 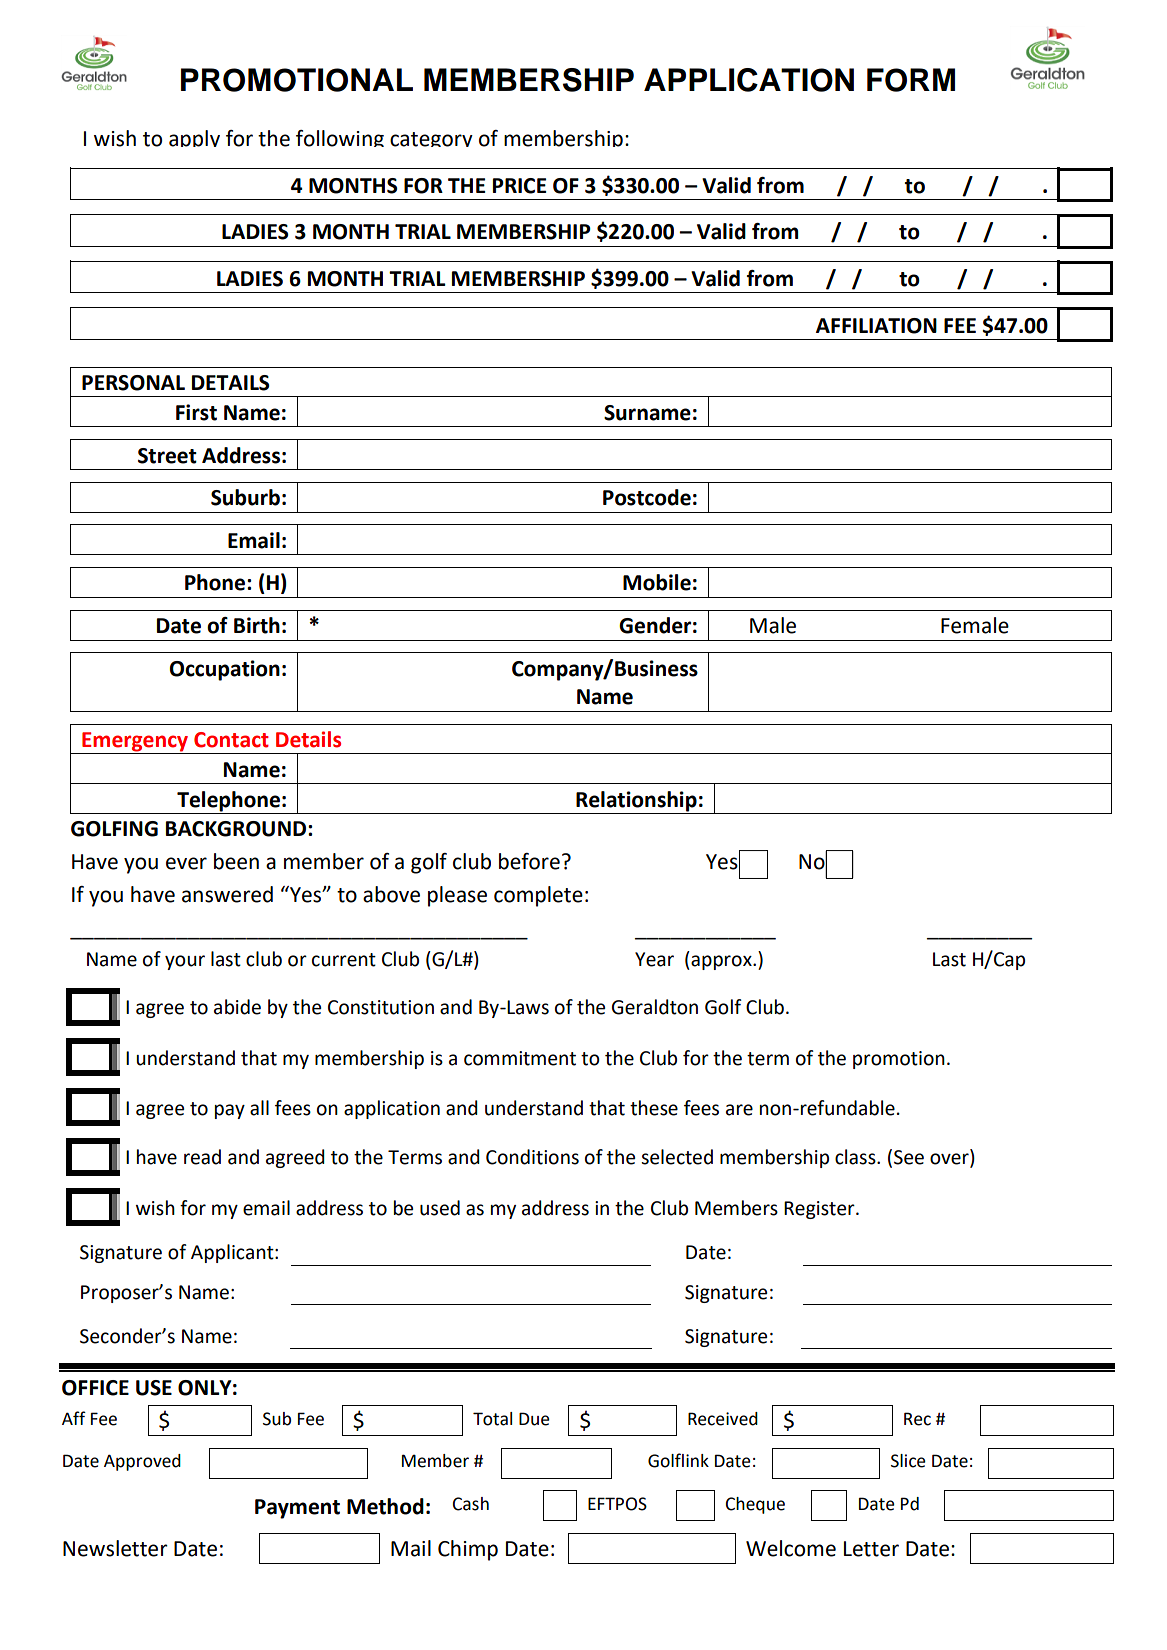 I want to click on Birth, so click(x=257, y=625).
